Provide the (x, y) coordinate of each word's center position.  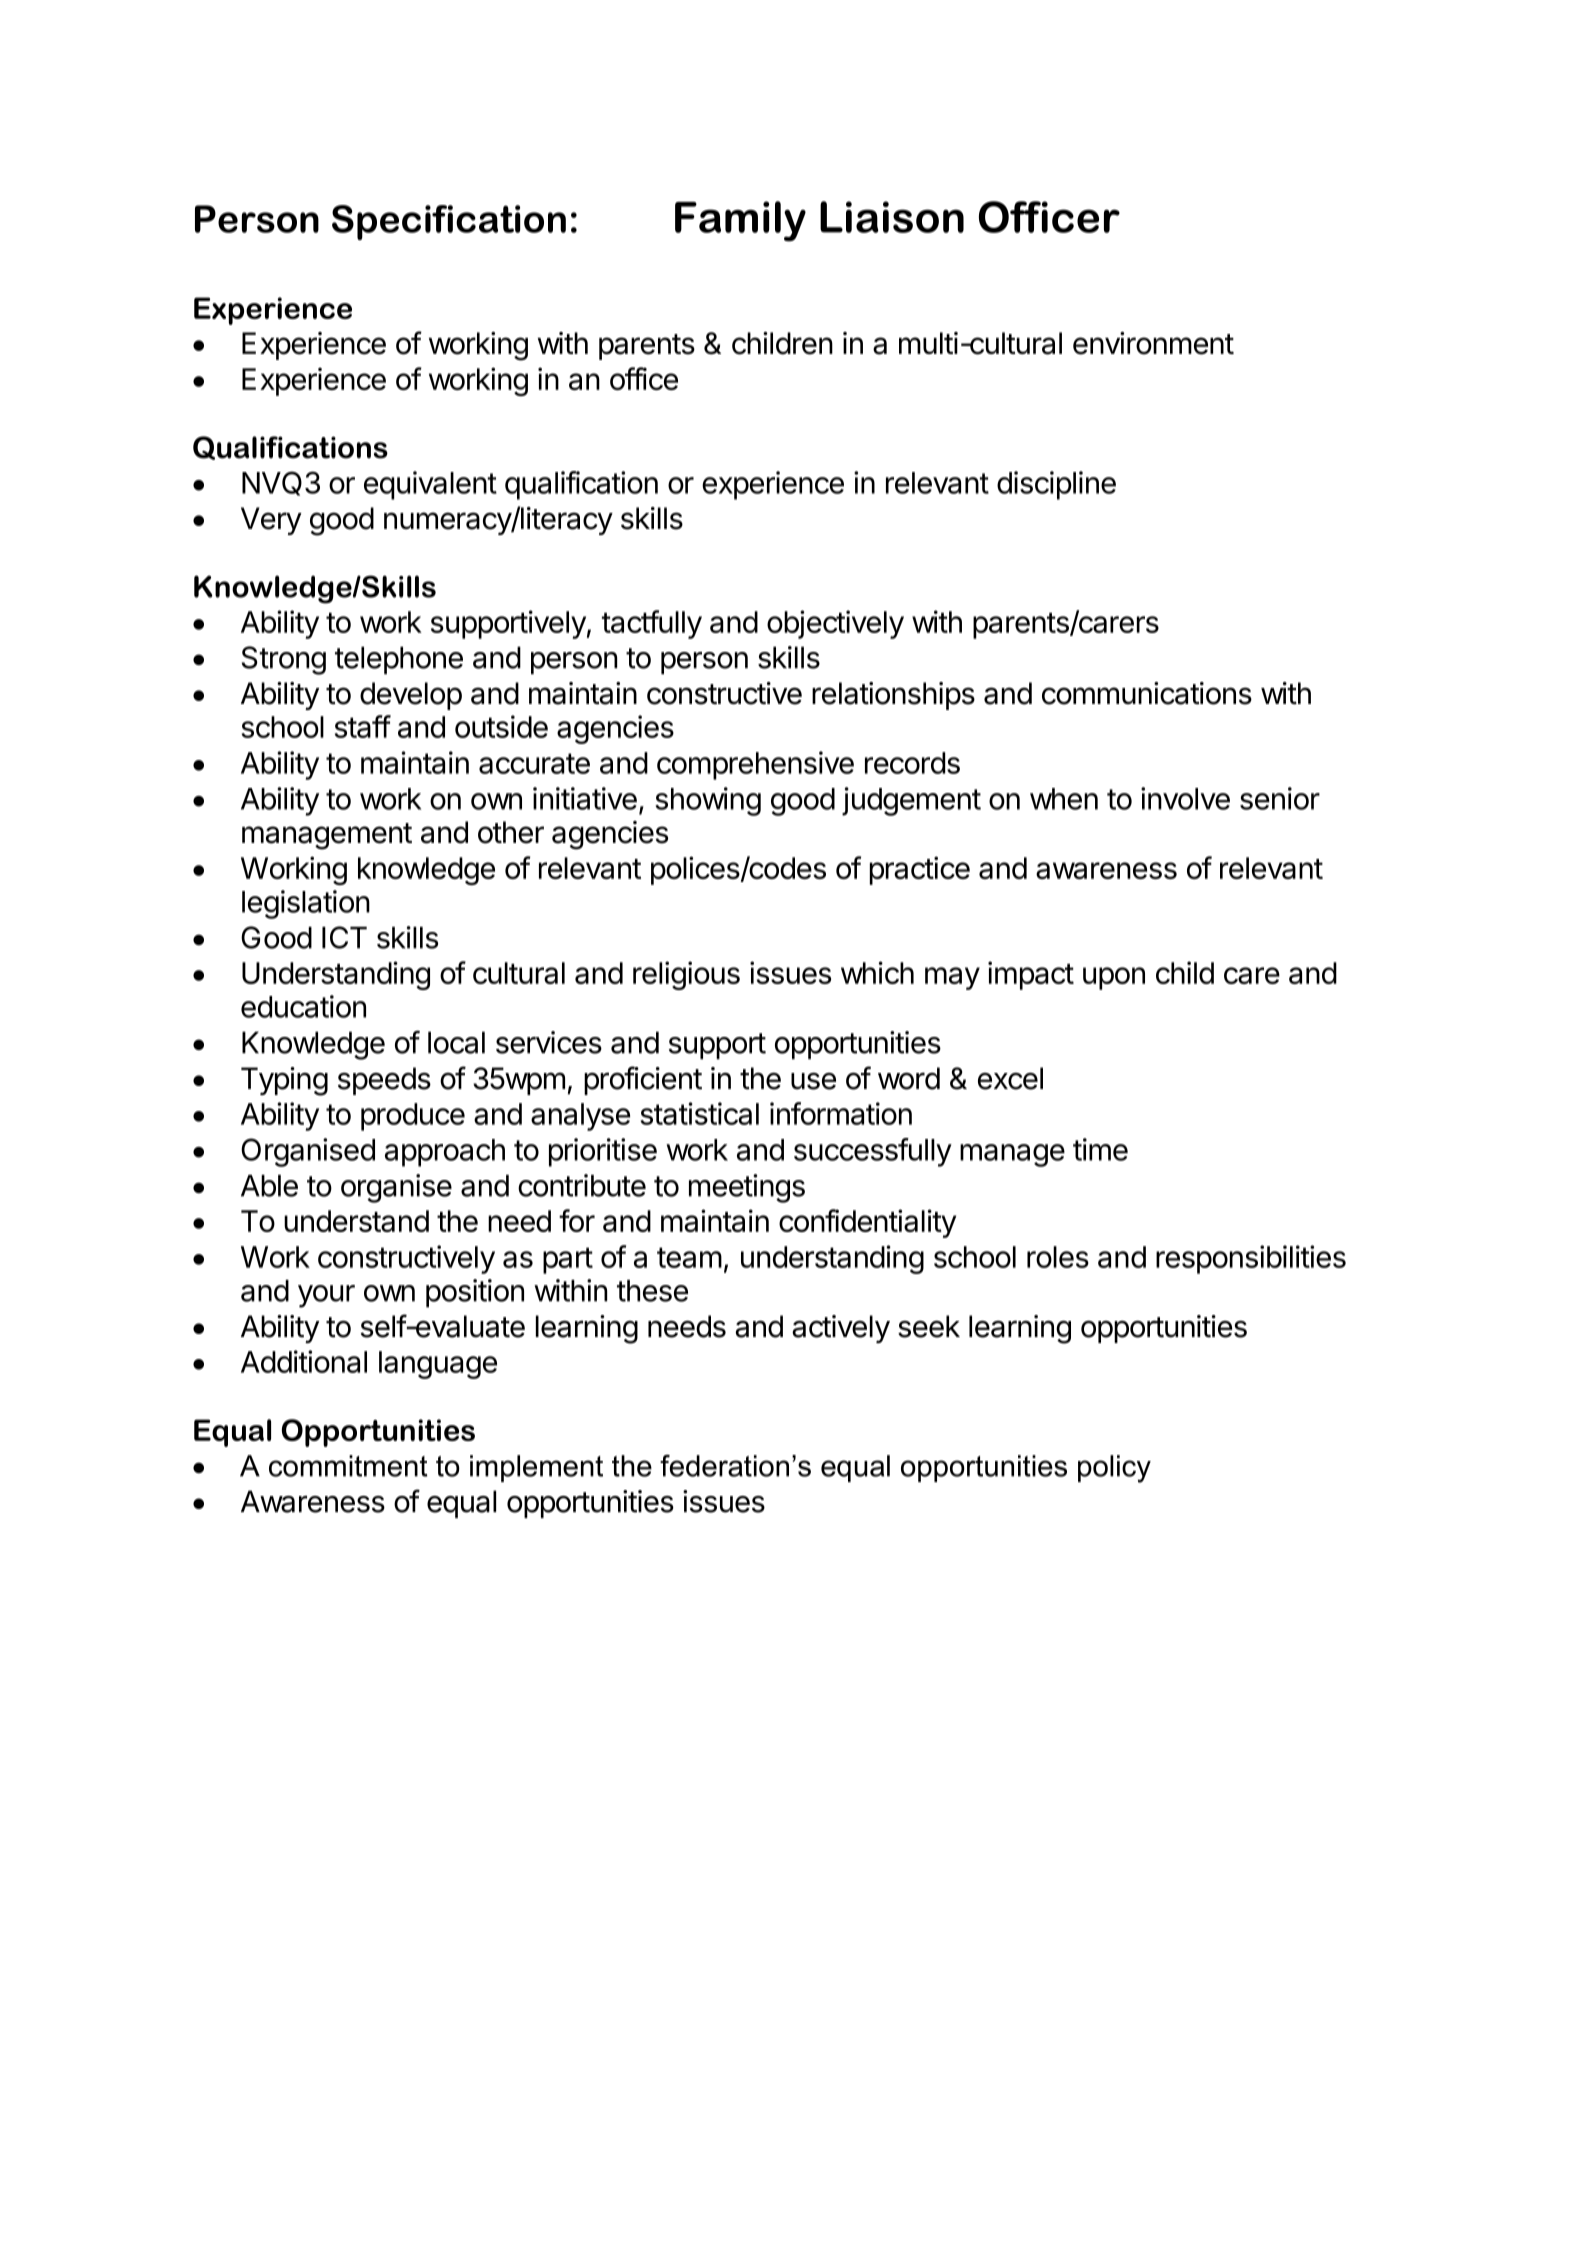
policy (1114, 1469)
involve (1185, 798)
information (841, 1113)
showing (708, 801)
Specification (449, 222)
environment (1153, 343)
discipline (1056, 485)
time (1100, 1149)
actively (841, 1329)
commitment (348, 1466)
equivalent (430, 485)
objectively (835, 624)
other (511, 832)
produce (413, 1117)
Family (740, 221)
